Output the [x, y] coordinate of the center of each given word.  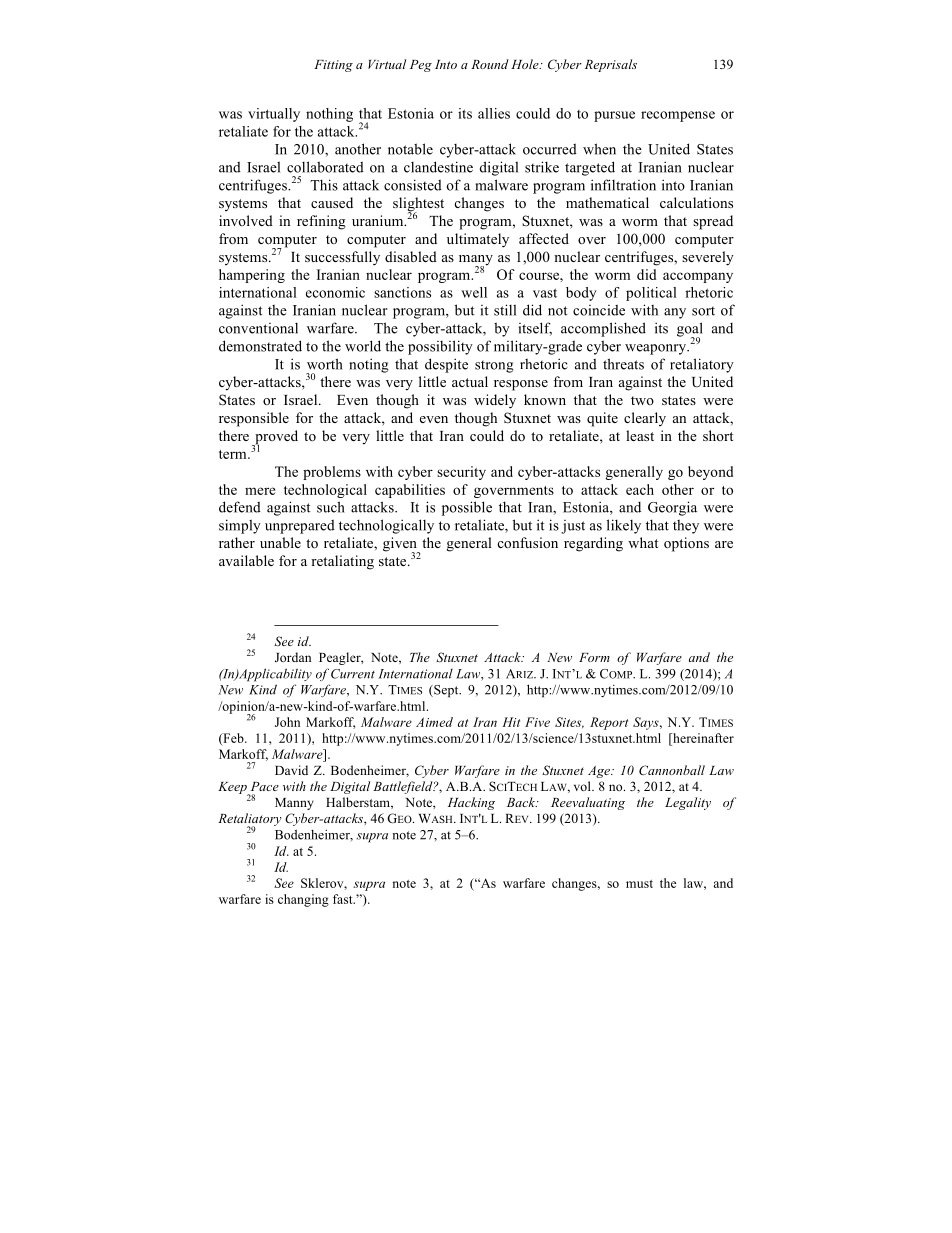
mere [260, 491]
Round [490, 64]
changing [303, 900]
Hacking [471, 803]
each [640, 489]
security [461, 473]
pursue [614, 116]
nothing [329, 115]
